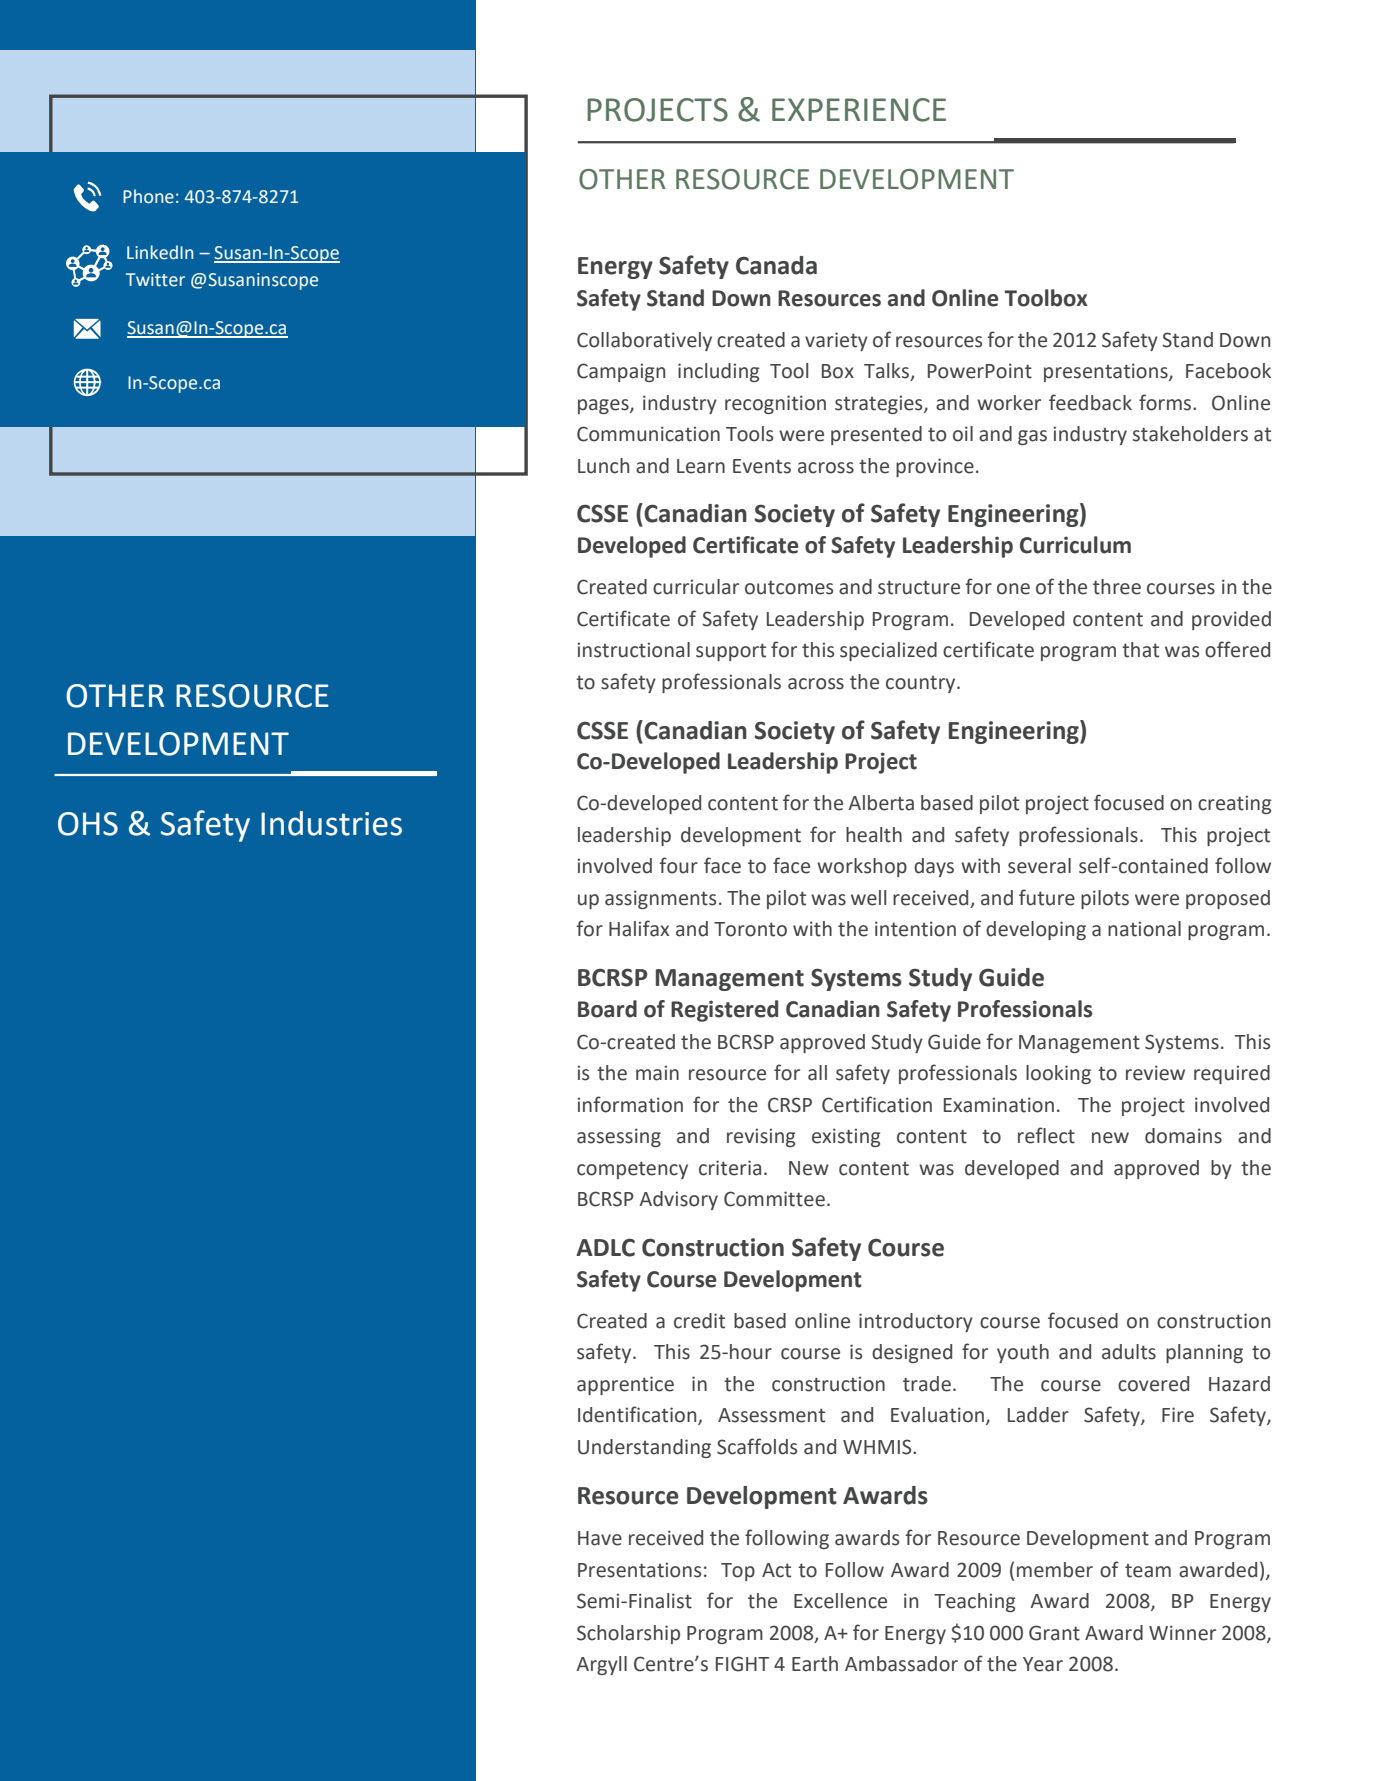 The width and height of the image is (1376, 1781). I want to click on Industries, so click(331, 823).
